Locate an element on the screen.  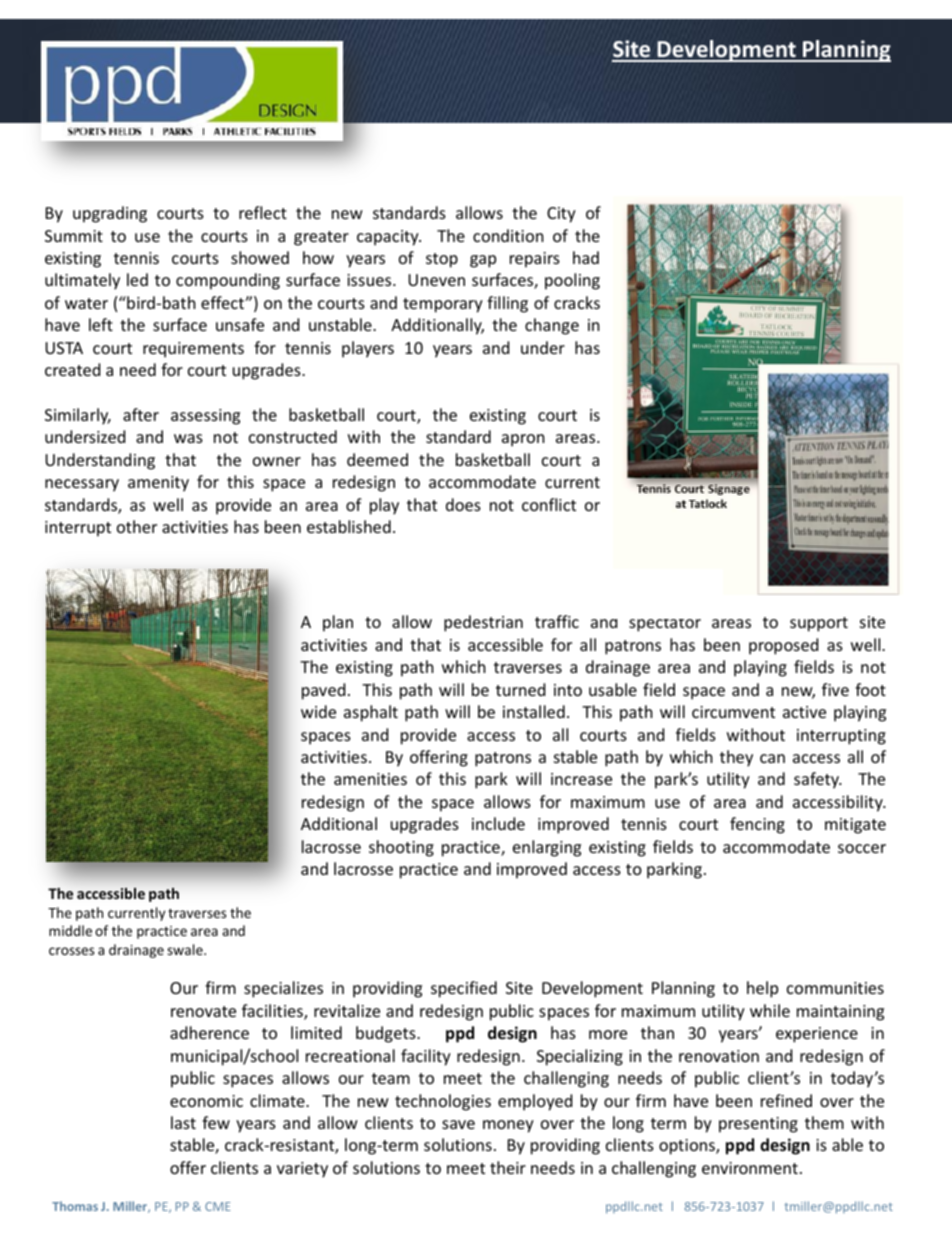
fencing is located at coordinates (757, 825).
